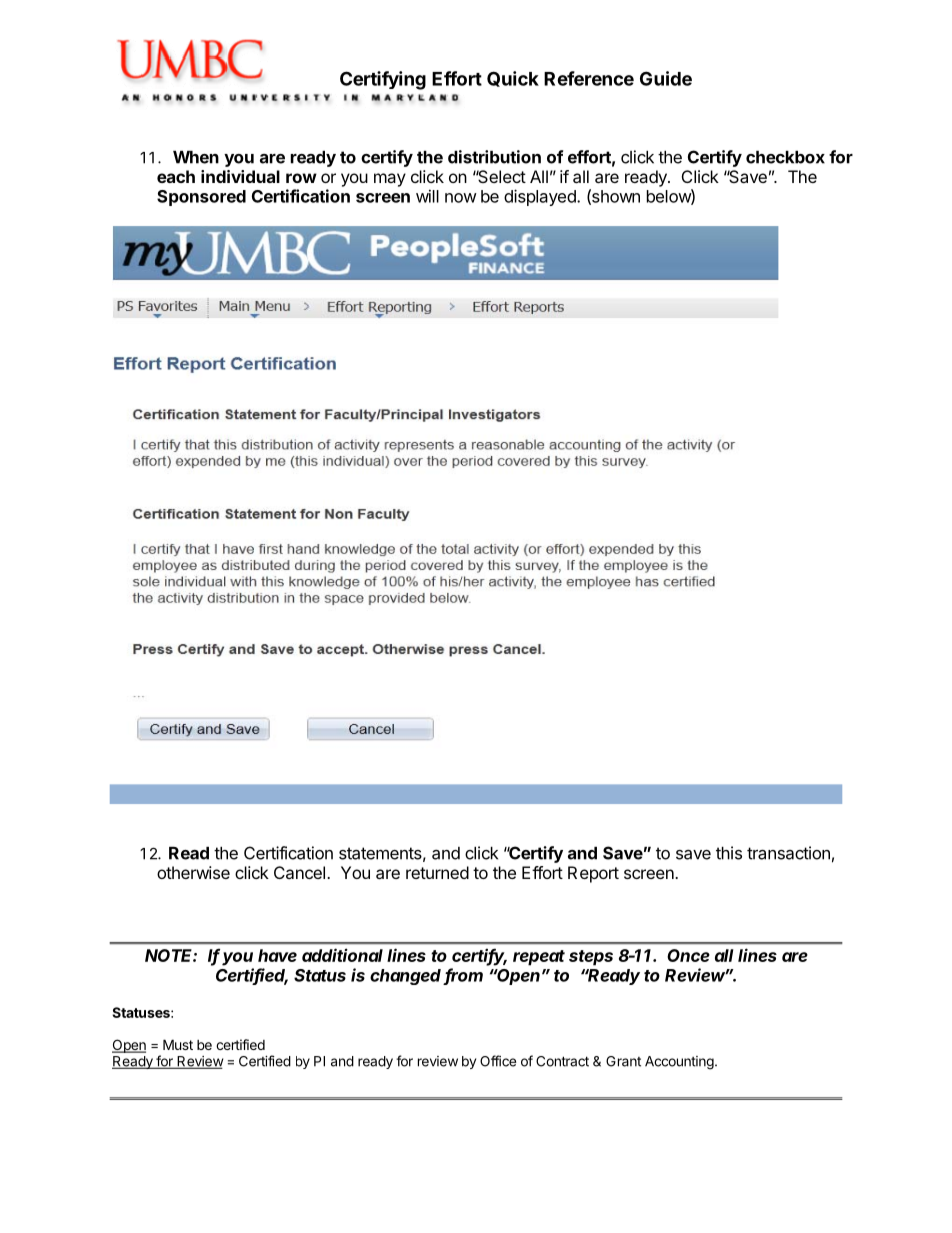 The width and height of the screenshot is (952, 1233). Describe the element at coordinates (513, 79) in the screenshot. I see `Quick` at that location.
